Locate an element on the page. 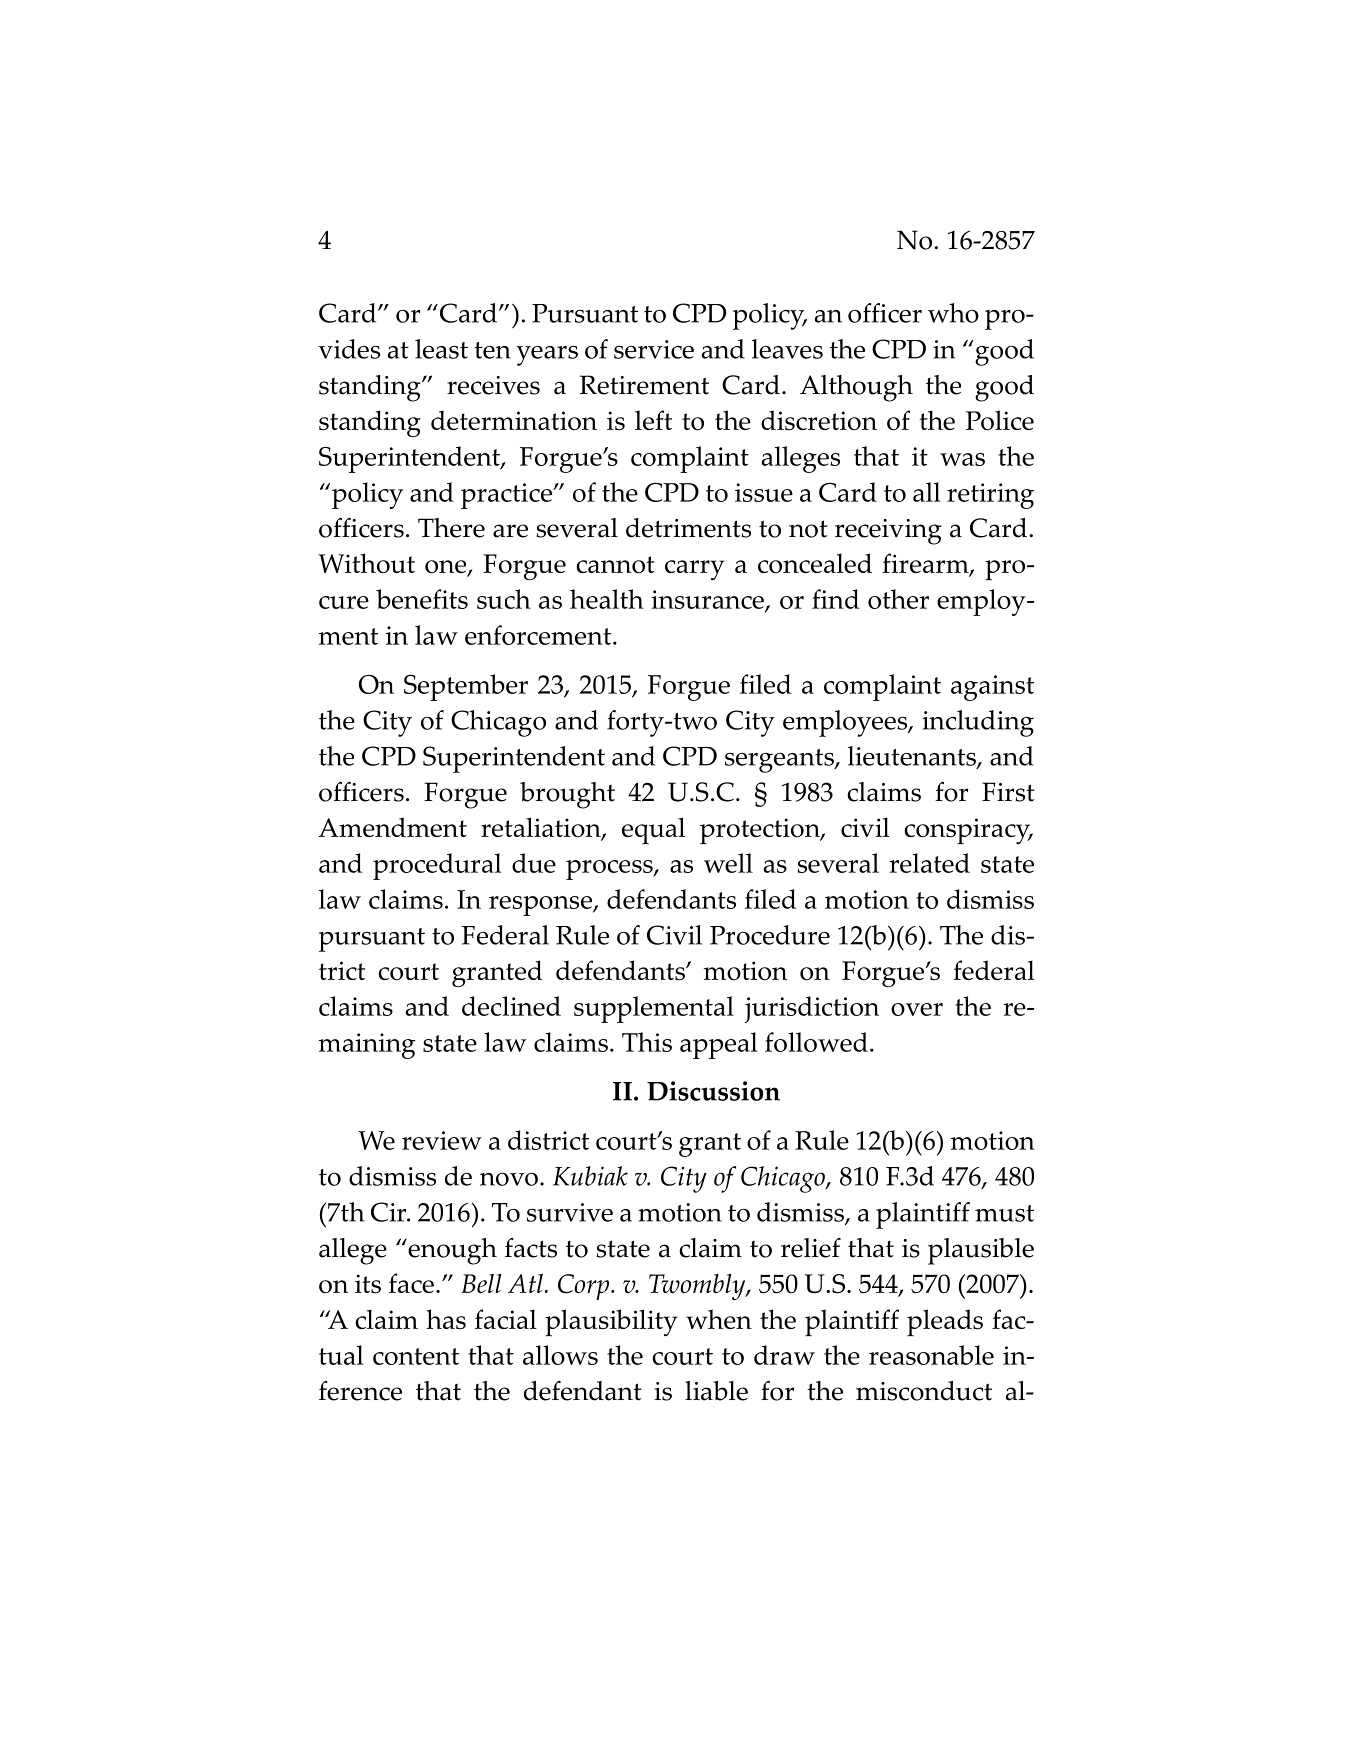  has is located at coordinates (446, 1319).
